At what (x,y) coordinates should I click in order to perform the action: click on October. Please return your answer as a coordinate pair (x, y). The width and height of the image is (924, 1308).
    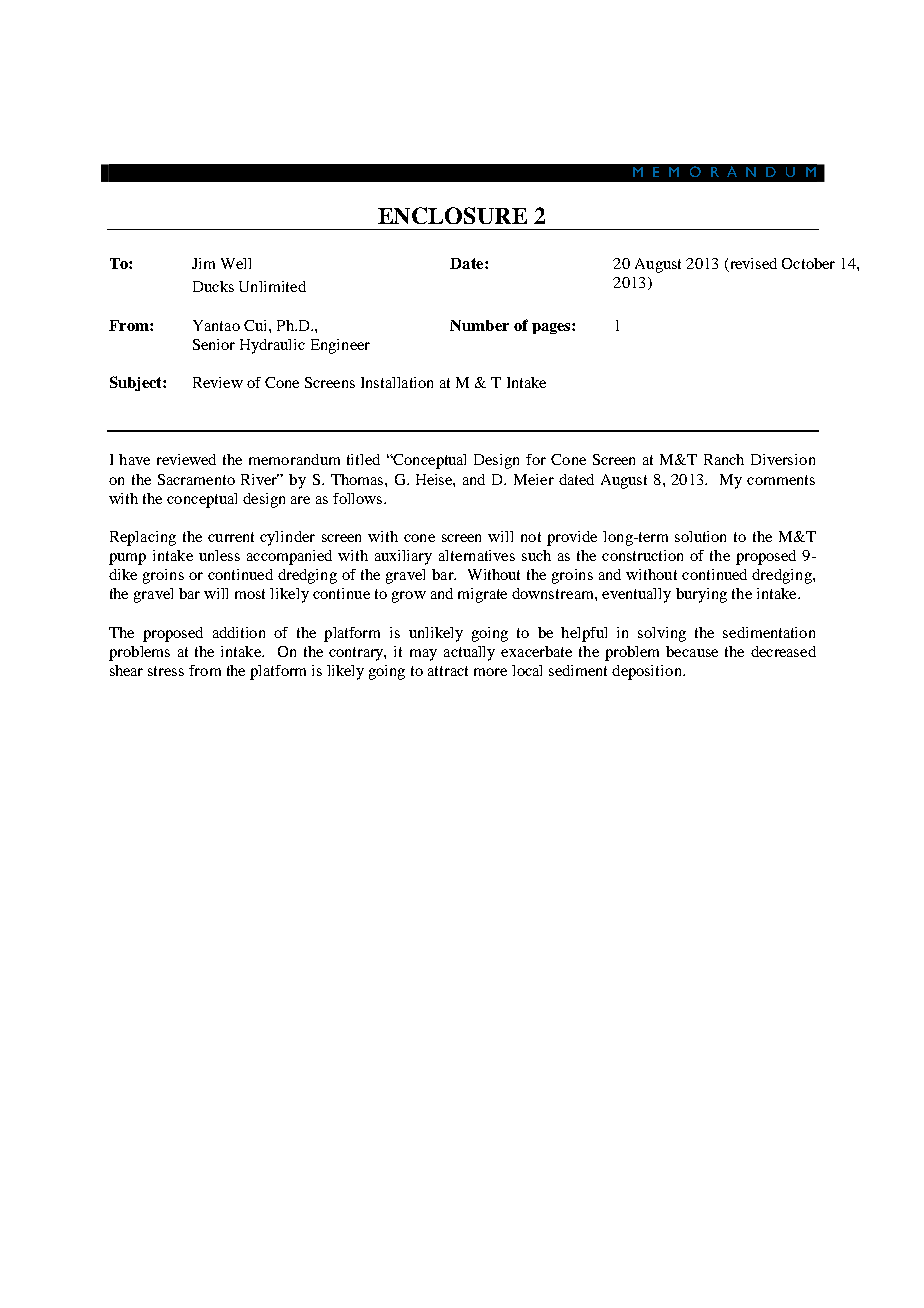
    Looking at the image, I should click on (808, 263).
